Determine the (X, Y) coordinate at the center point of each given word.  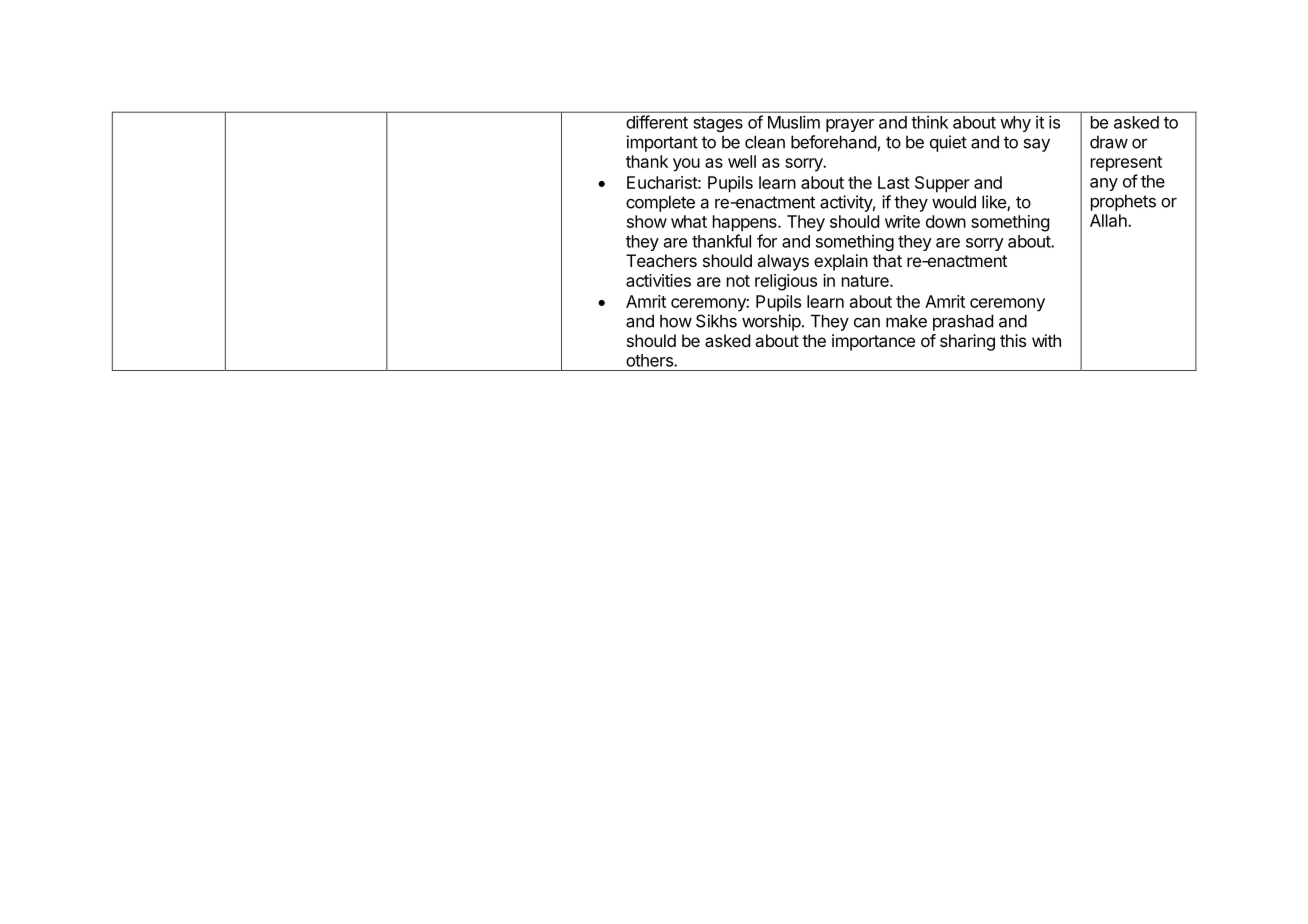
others (650, 360)
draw (1109, 142)
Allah (1109, 220)
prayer (850, 125)
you (686, 165)
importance (873, 342)
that (887, 260)
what (689, 221)
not (738, 281)
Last (894, 182)
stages (718, 124)
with (1046, 340)
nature (866, 281)
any (1104, 184)
